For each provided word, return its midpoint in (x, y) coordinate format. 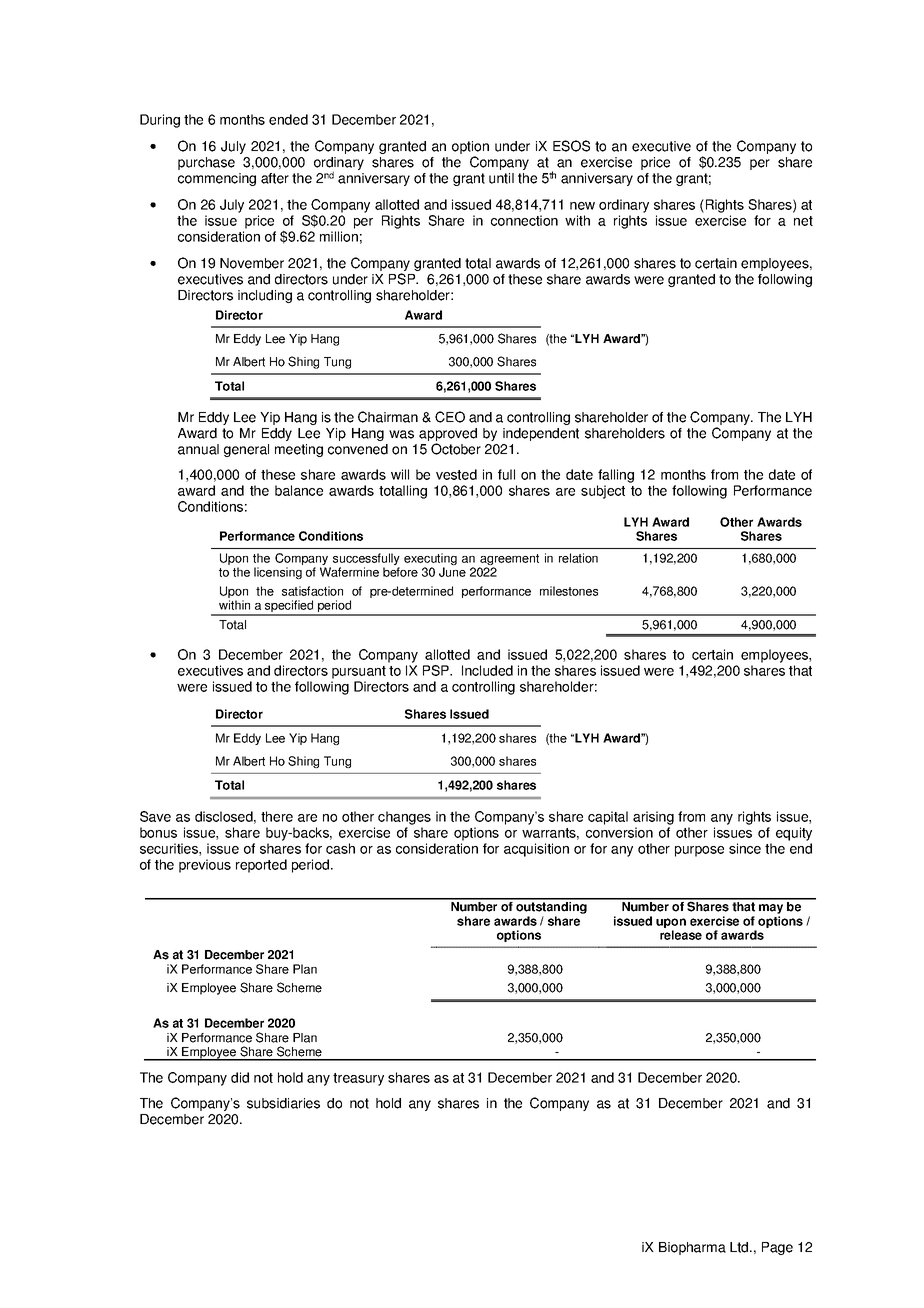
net (803, 221)
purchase (206, 163)
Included (487, 670)
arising (653, 818)
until (501, 178)
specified (289, 607)
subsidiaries (283, 1103)
